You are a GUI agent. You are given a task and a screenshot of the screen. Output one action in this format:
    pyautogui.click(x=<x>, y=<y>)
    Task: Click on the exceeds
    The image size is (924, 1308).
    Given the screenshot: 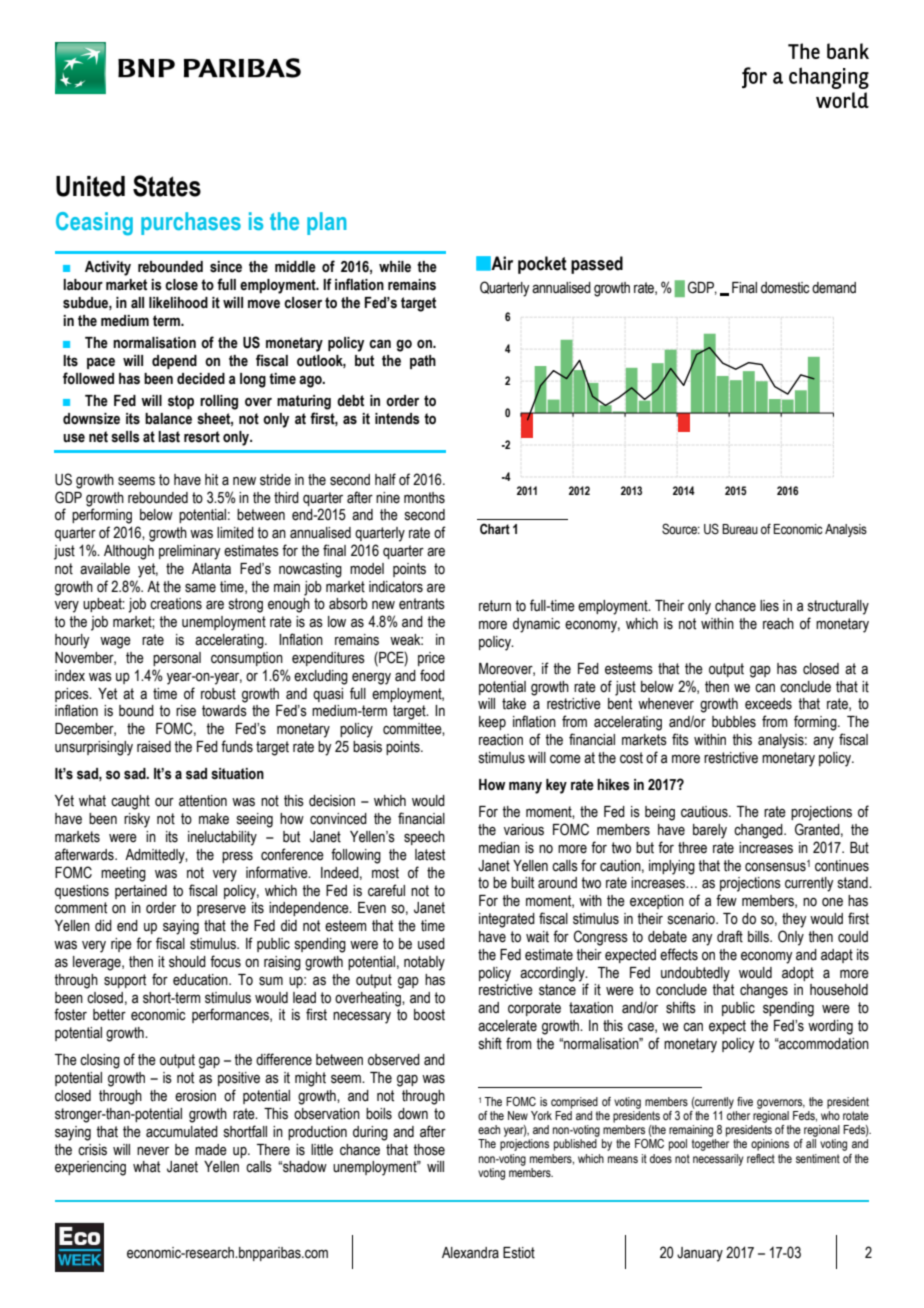 What is the action you would take?
    pyautogui.click(x=768, y=704)
